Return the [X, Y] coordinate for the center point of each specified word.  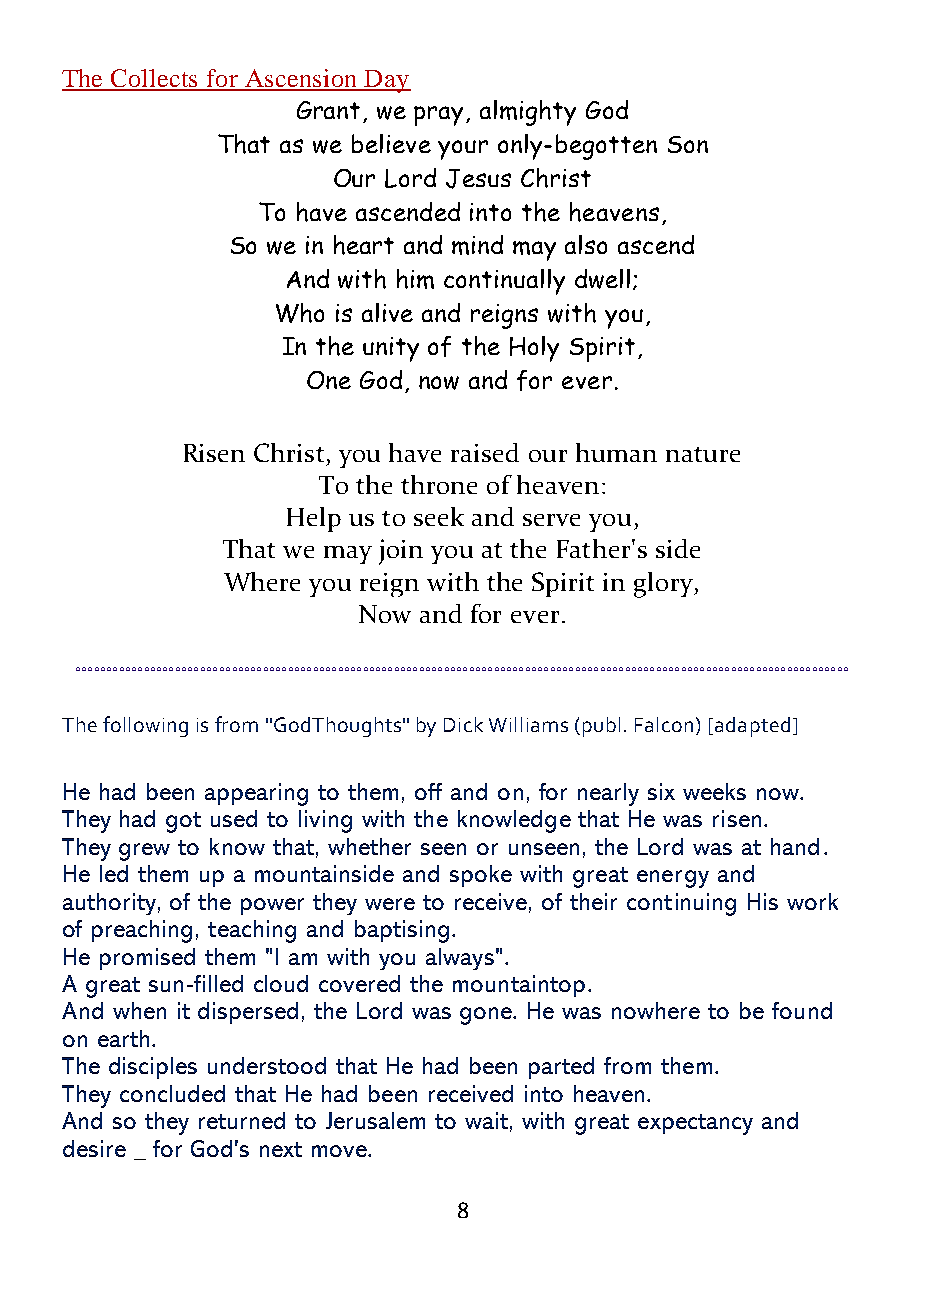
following [145, 726]
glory [664, 585]
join [401, 552]
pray [440, 116]
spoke [481, 876]
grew [144, 852]
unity [391, 349]
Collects [155, 79]
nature [703, 454]
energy [673, 879]
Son [688, 144]
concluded [172, 1093]
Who [300, 313]
